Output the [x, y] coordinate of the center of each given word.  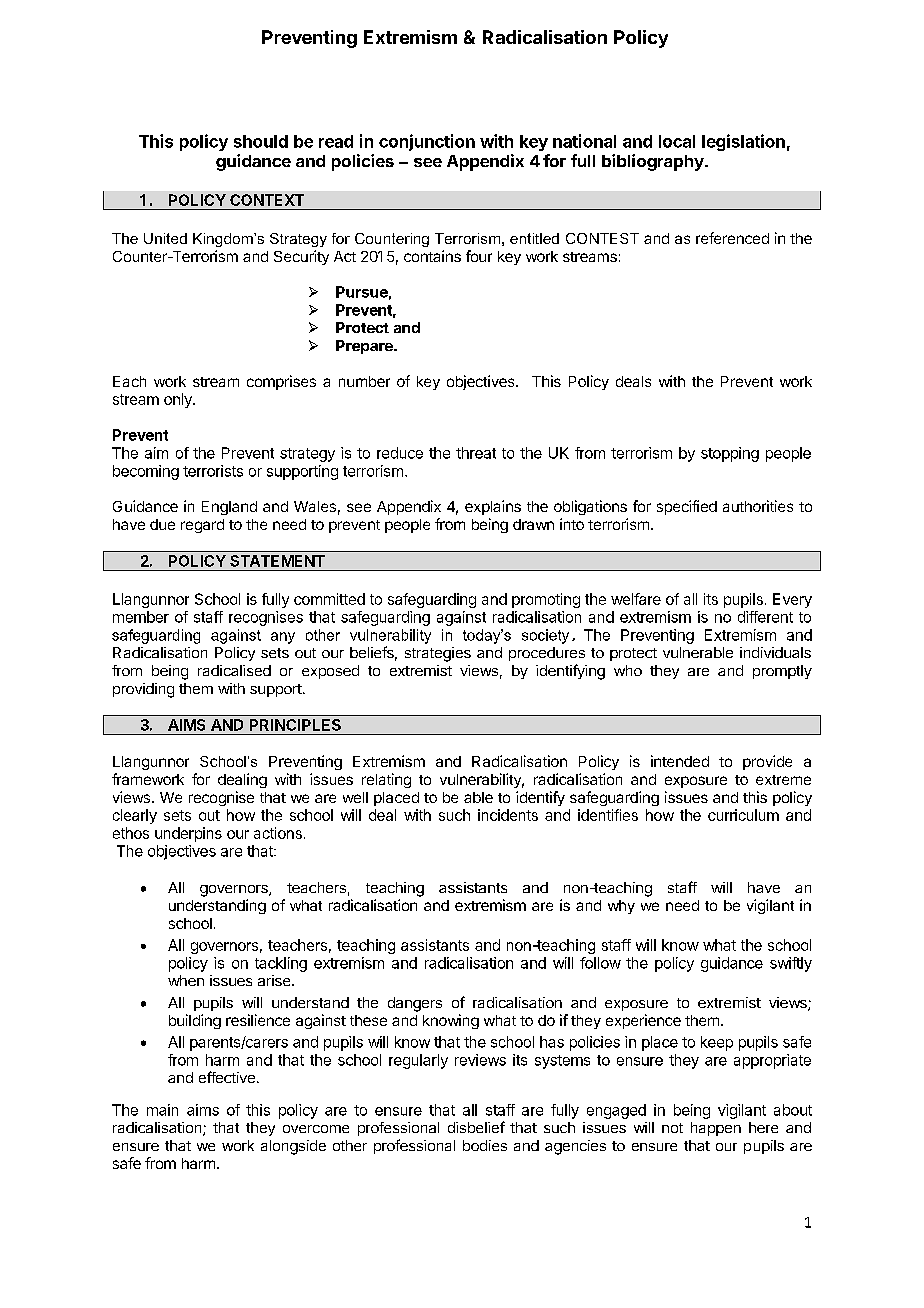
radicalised [234, 670]
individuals [775, 652]
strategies [438, 654]
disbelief [476, 1127]
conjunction [427, 142]
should [261, 141]
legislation [743, 142]
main [162, 1110]
